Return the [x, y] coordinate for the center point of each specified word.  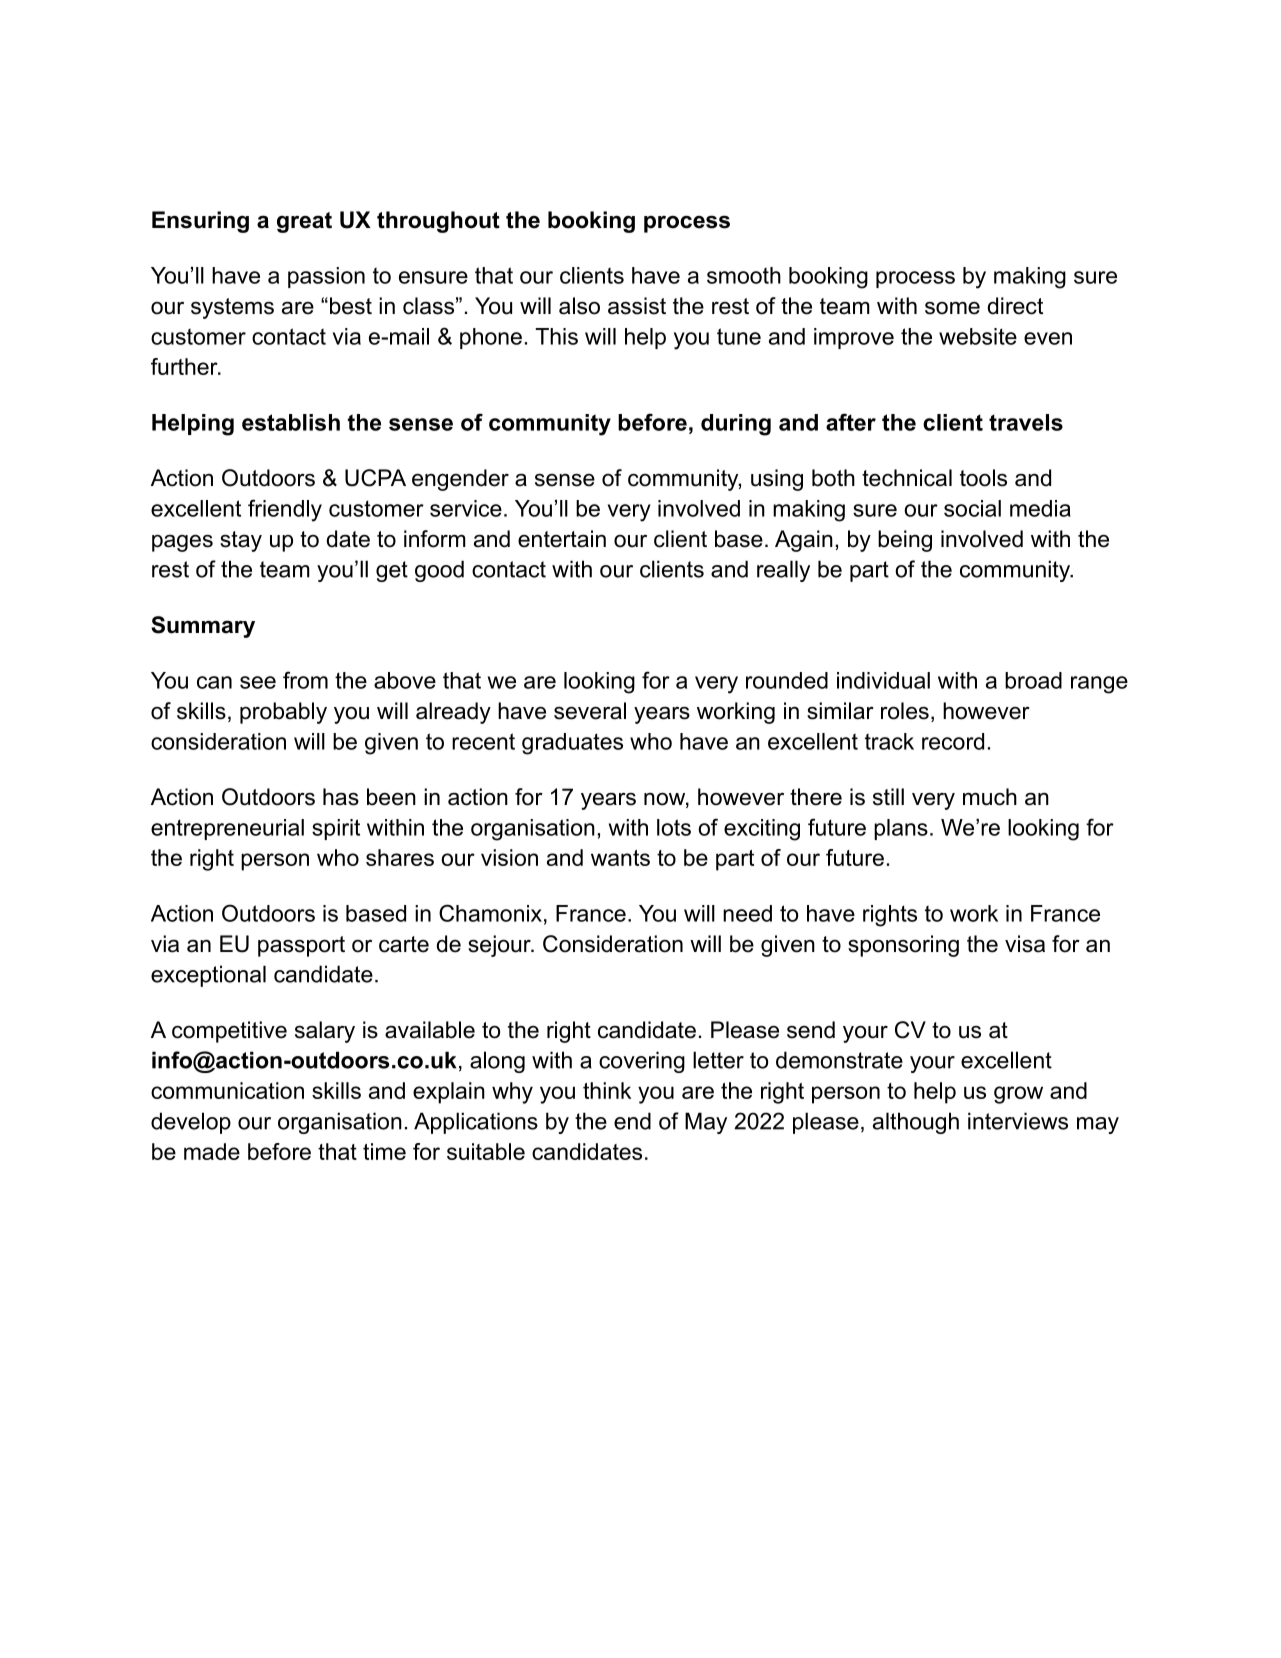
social [972, 508]
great [304, 222]
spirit [336, 829]
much [990, 797]
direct [1015, 306]
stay [241, 541]
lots [674, 827]
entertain [562, 539]
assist [637, 306]
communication [227, 1090]
